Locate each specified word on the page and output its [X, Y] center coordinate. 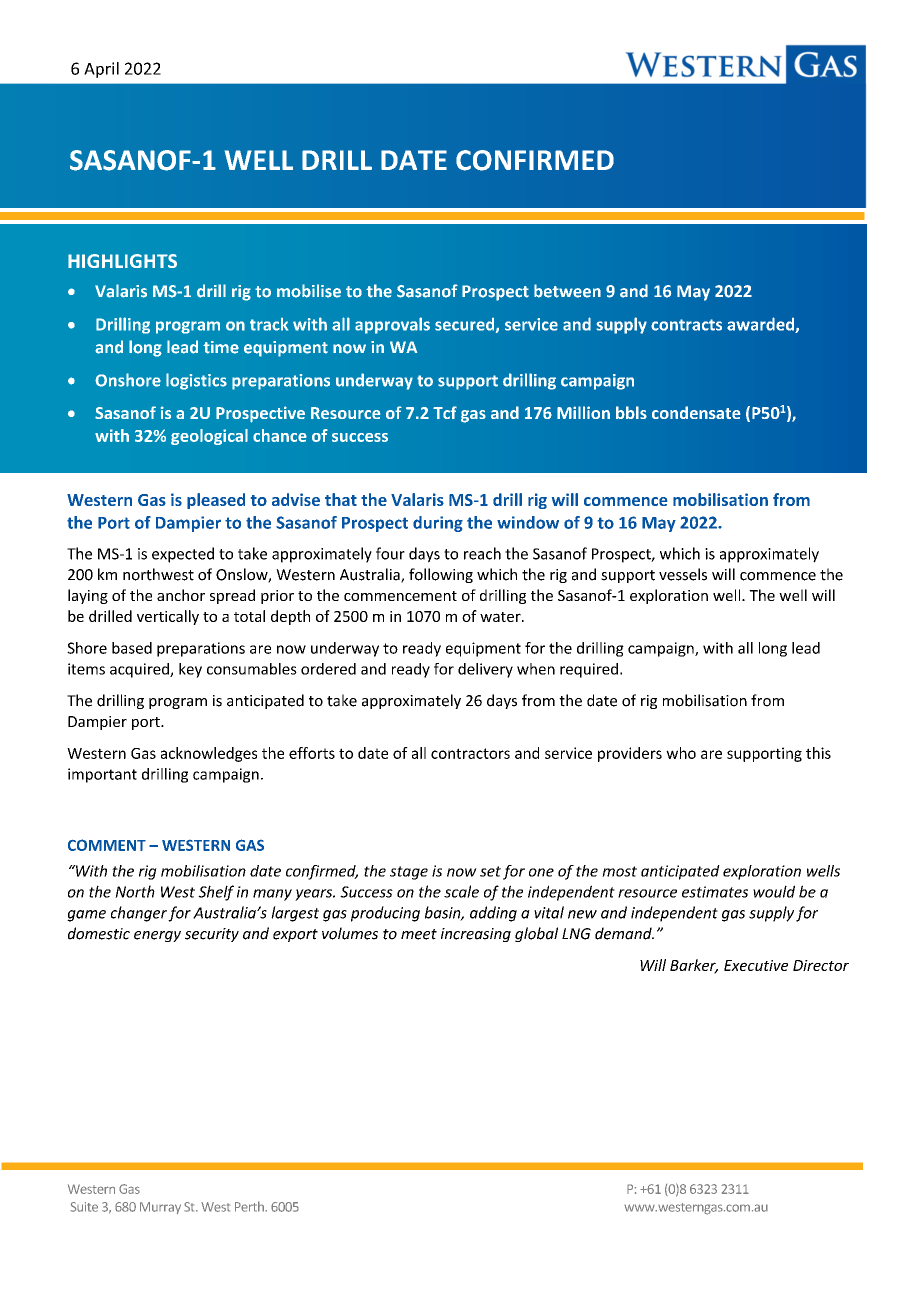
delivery [485, 670]
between [567, 291]
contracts [686, 325]
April [101, 70]
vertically [168, 617]
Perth [250, 1206]
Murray [160, 1208]
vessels [683, 574]
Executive [756, 965]
